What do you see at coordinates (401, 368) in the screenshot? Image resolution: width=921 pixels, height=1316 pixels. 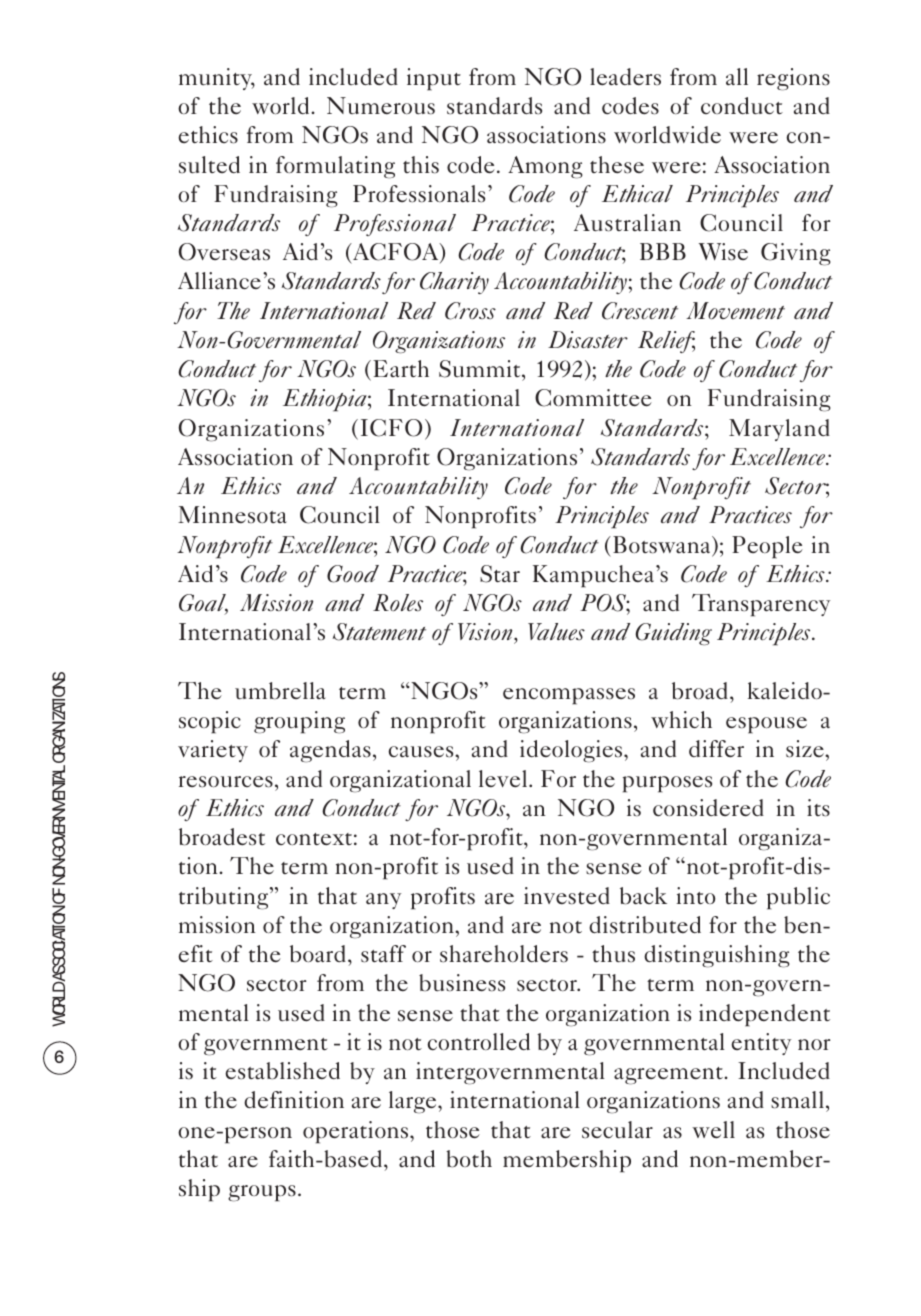 I see `Earth` at bounding box center [401, 368].
